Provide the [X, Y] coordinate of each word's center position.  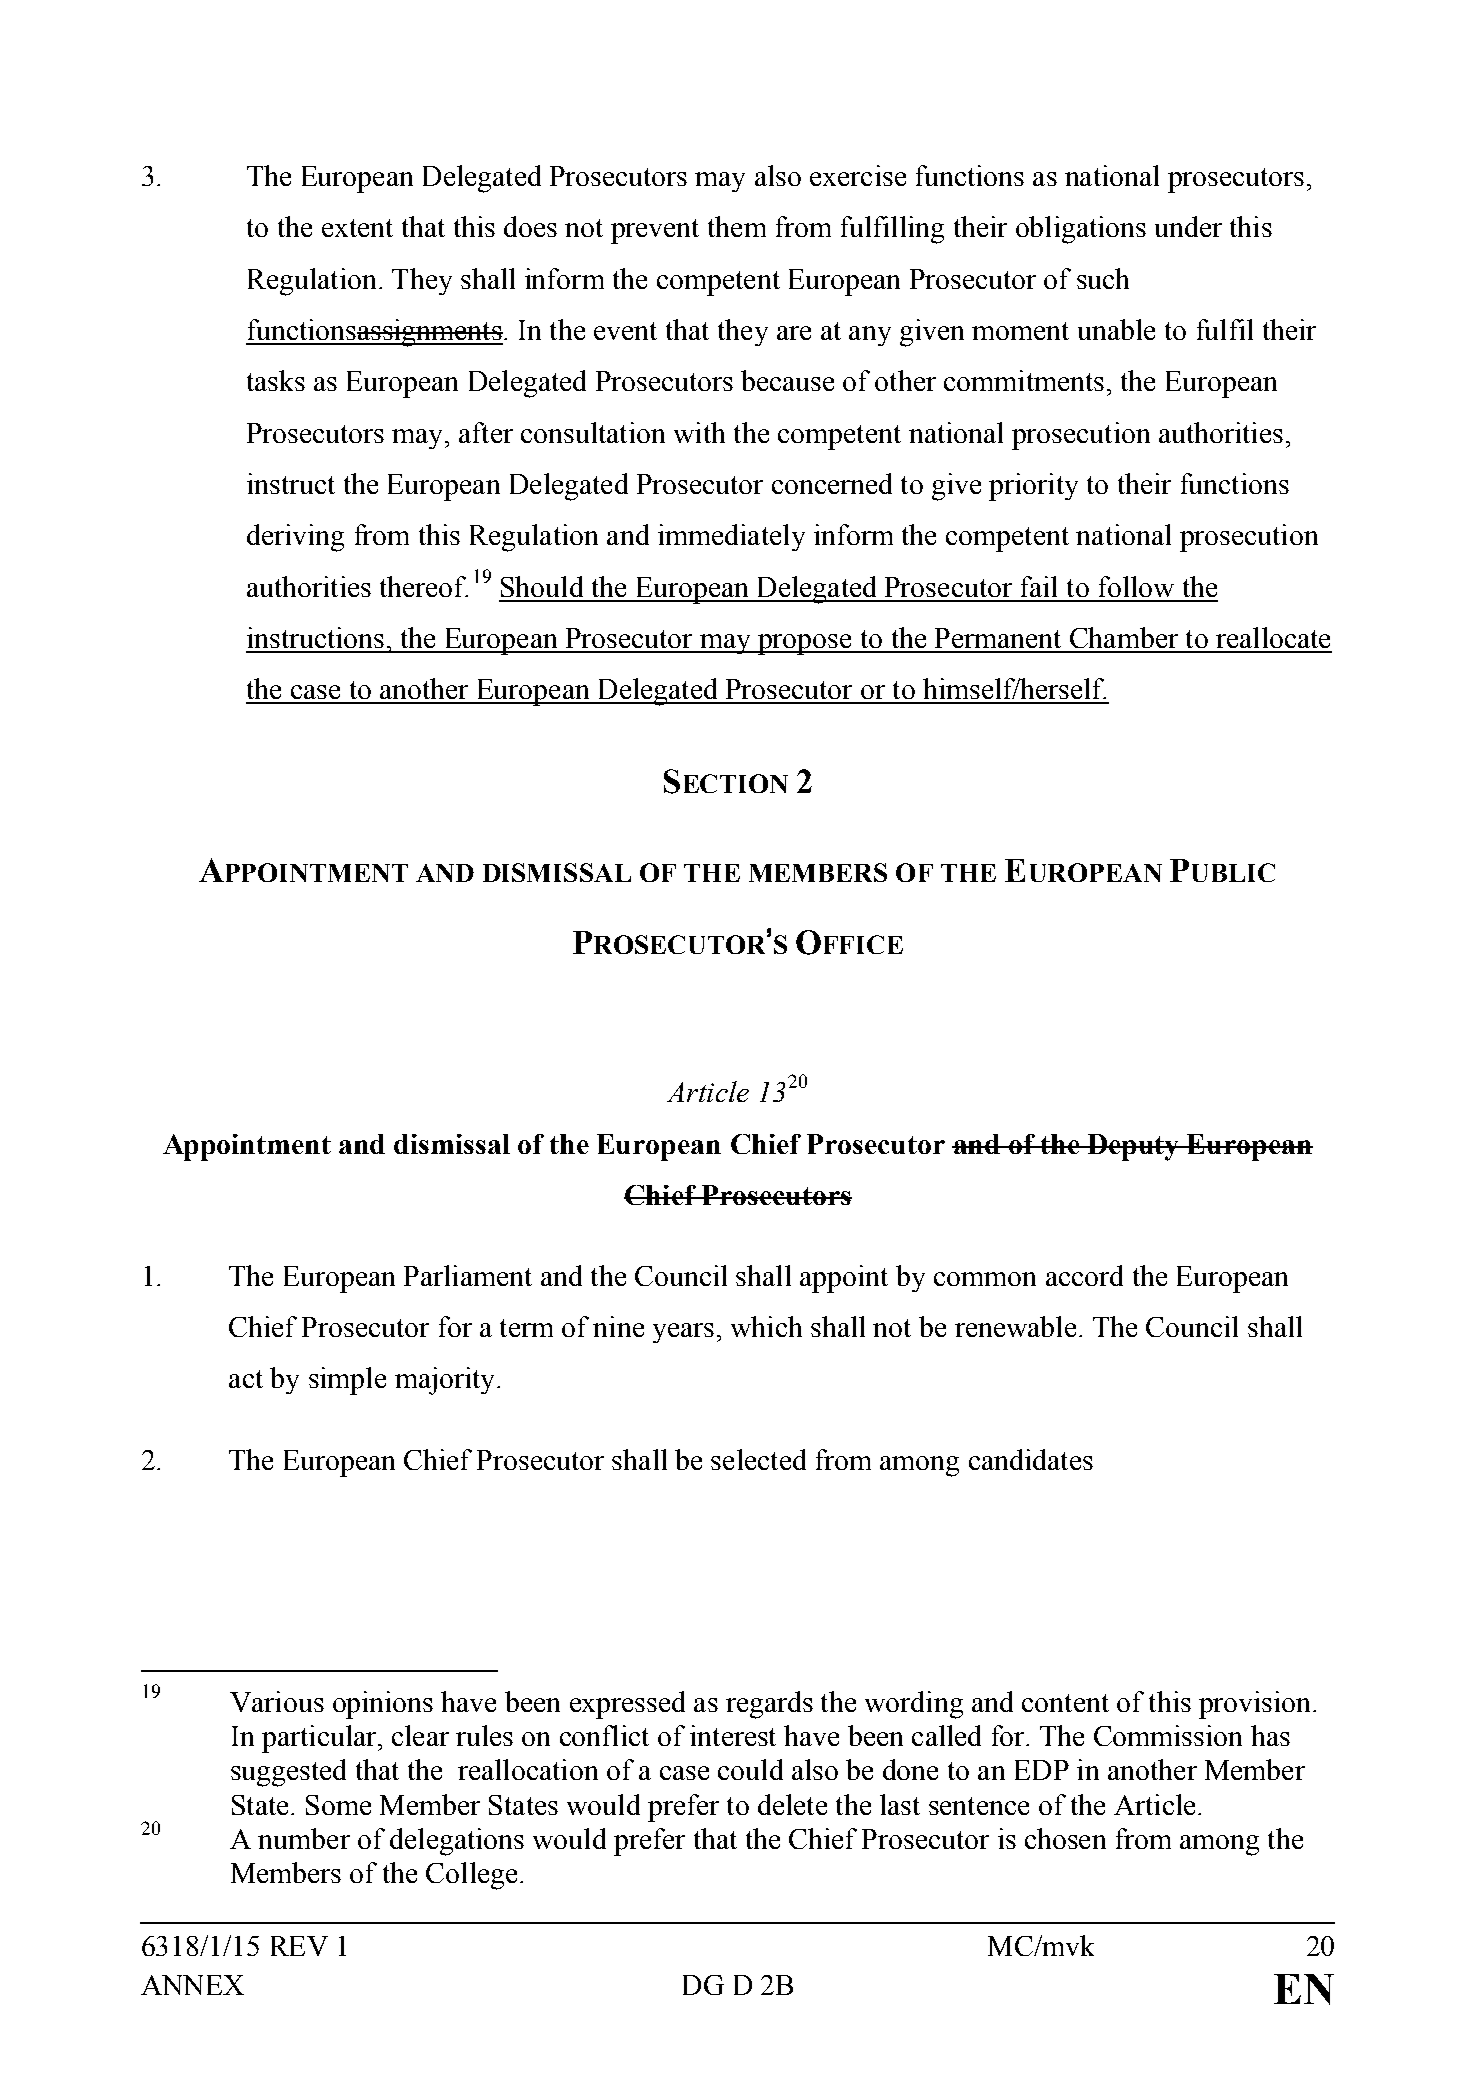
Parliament [468, 1275]
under [1188, 226]
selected [758, 1459]
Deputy [1134, 1147]
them [737, 226]
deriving [295, 538]
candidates [1031, 1459]
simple [347, 1381]
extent [357, 228]
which [766, 1326]
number [304, 1838]
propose [805, 644]
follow [1136, 586]
